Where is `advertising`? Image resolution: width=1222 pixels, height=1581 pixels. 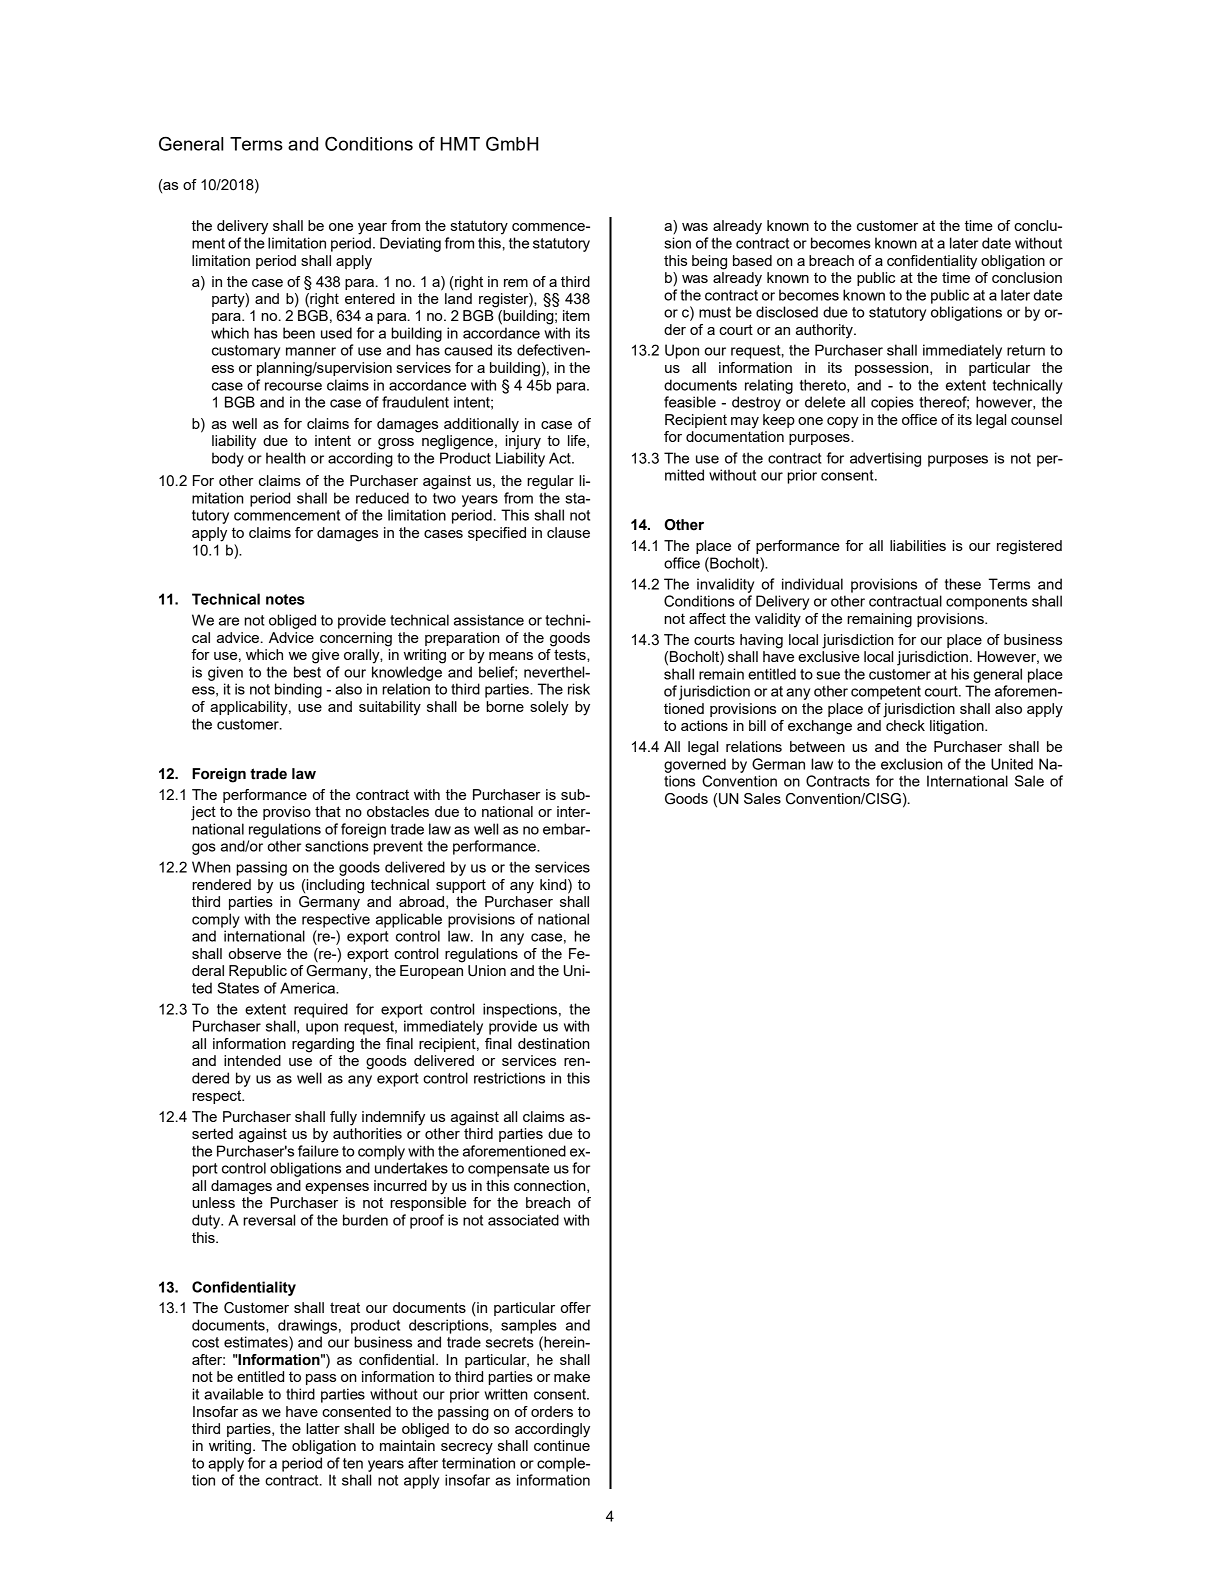 advertising is located at coordinates (885, 459).
